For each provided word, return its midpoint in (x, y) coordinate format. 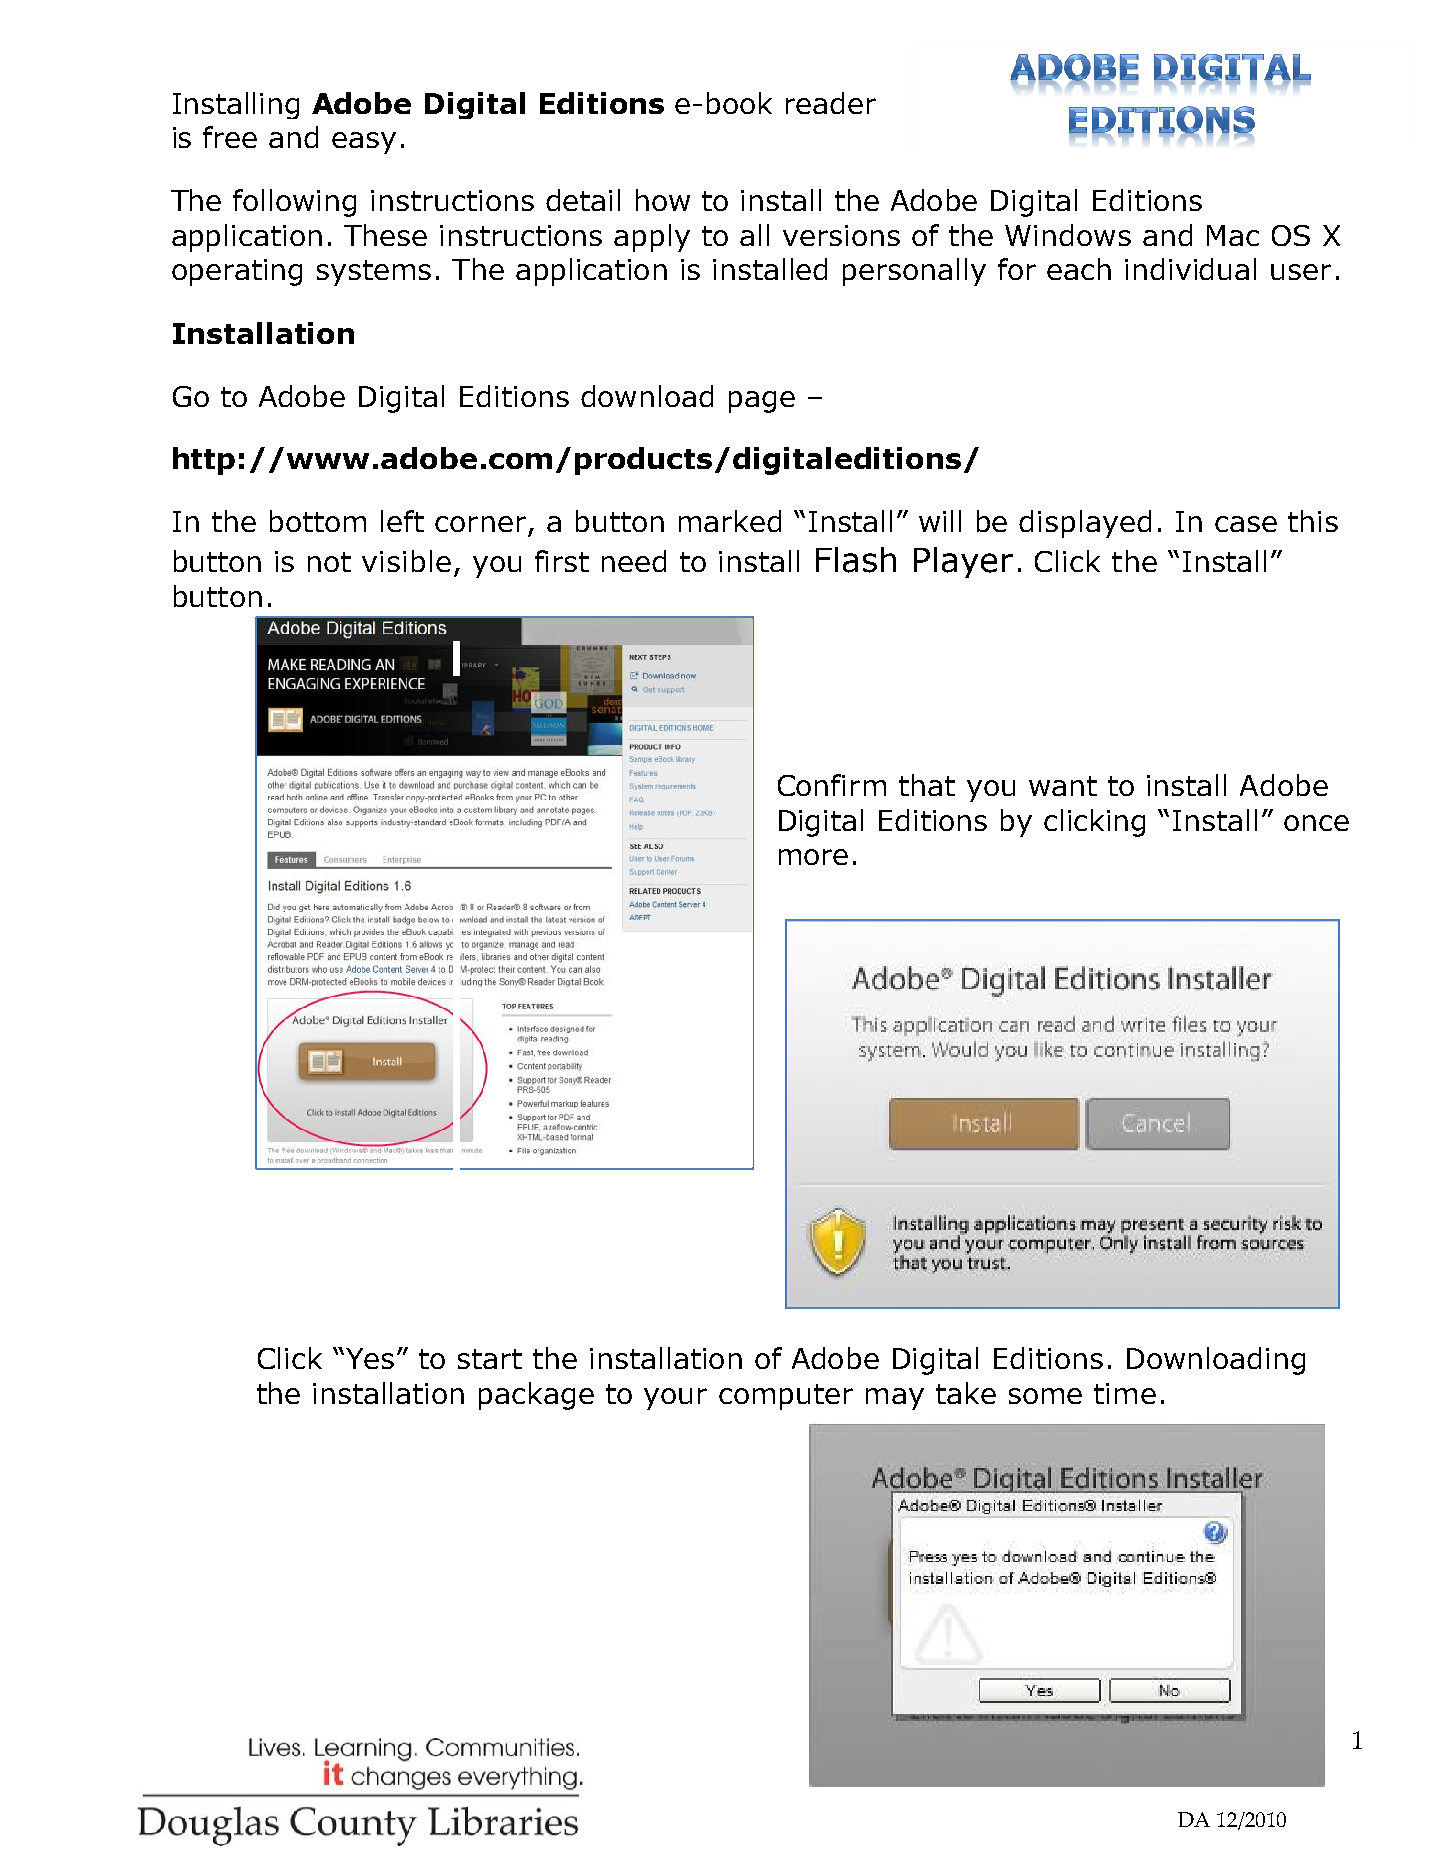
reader (831, 103)
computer (786, 1397)
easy (364, 143)
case (1246, 524)
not (329, 562)
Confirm (832, 785)
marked (730, 521)
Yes (368, 1358)
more (813, 857)
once (1316, 823)
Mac (1233, 235)
